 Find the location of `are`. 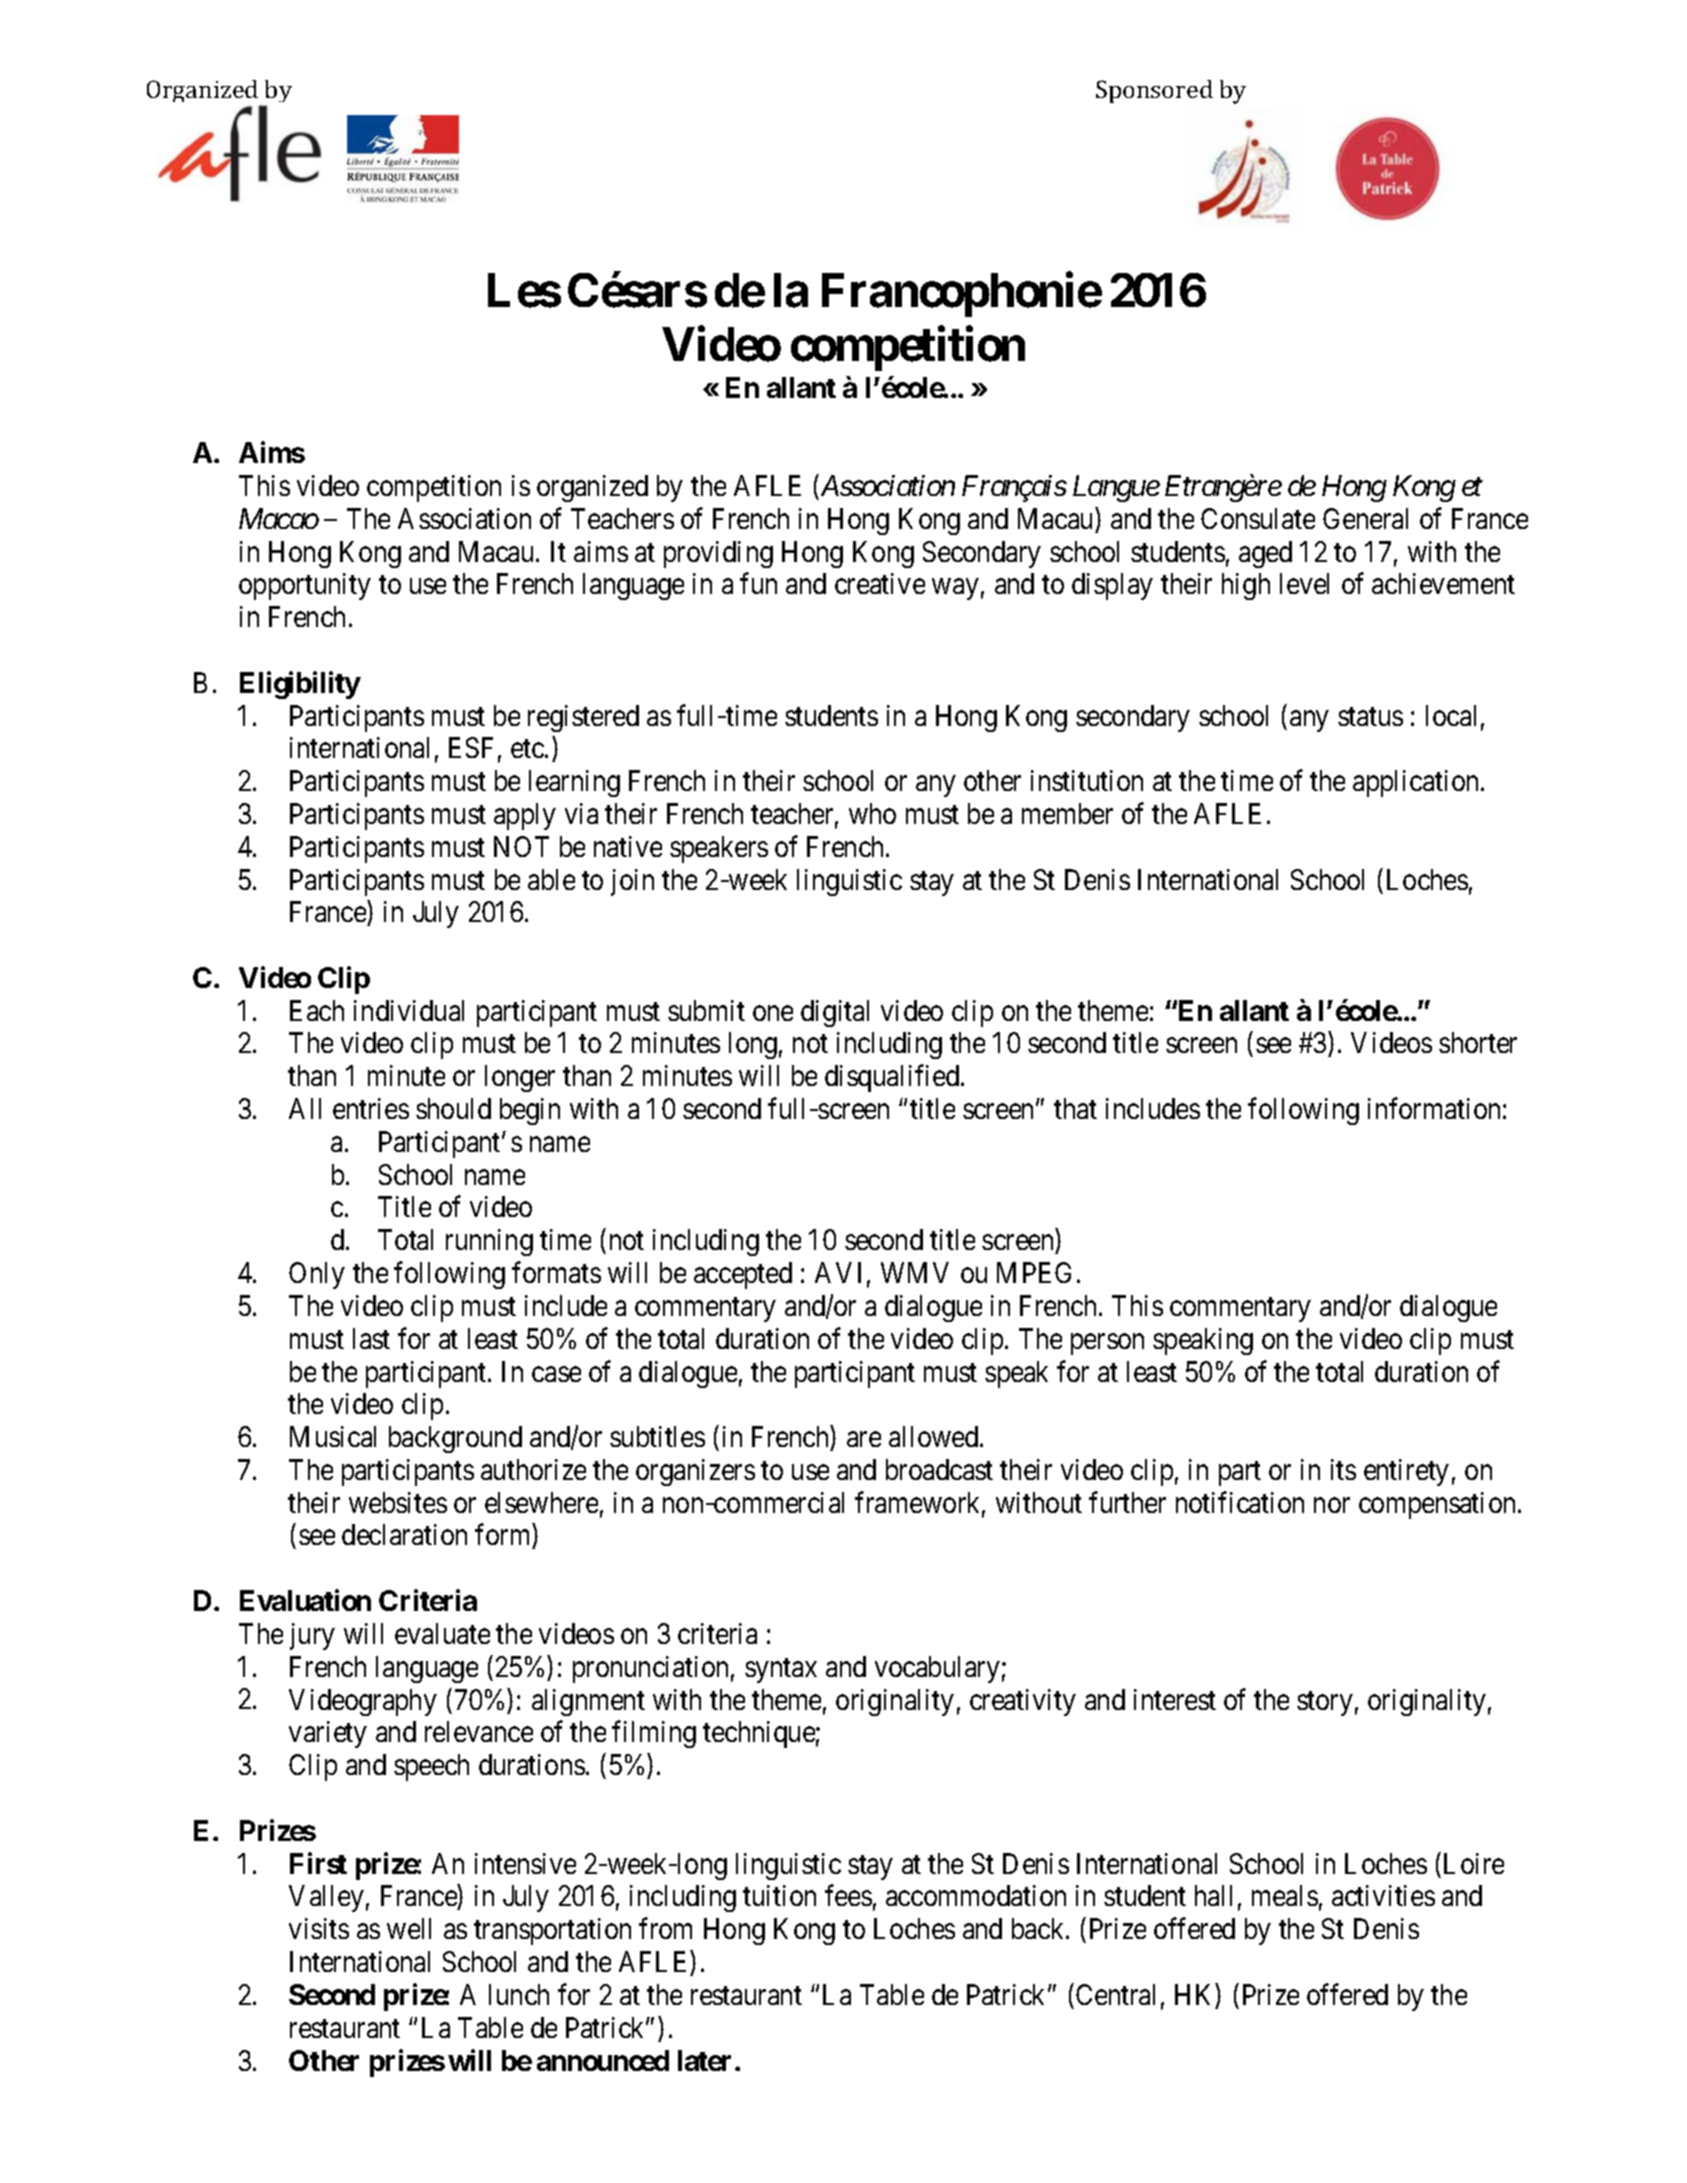

are is located at coordinates (864, 1439).
